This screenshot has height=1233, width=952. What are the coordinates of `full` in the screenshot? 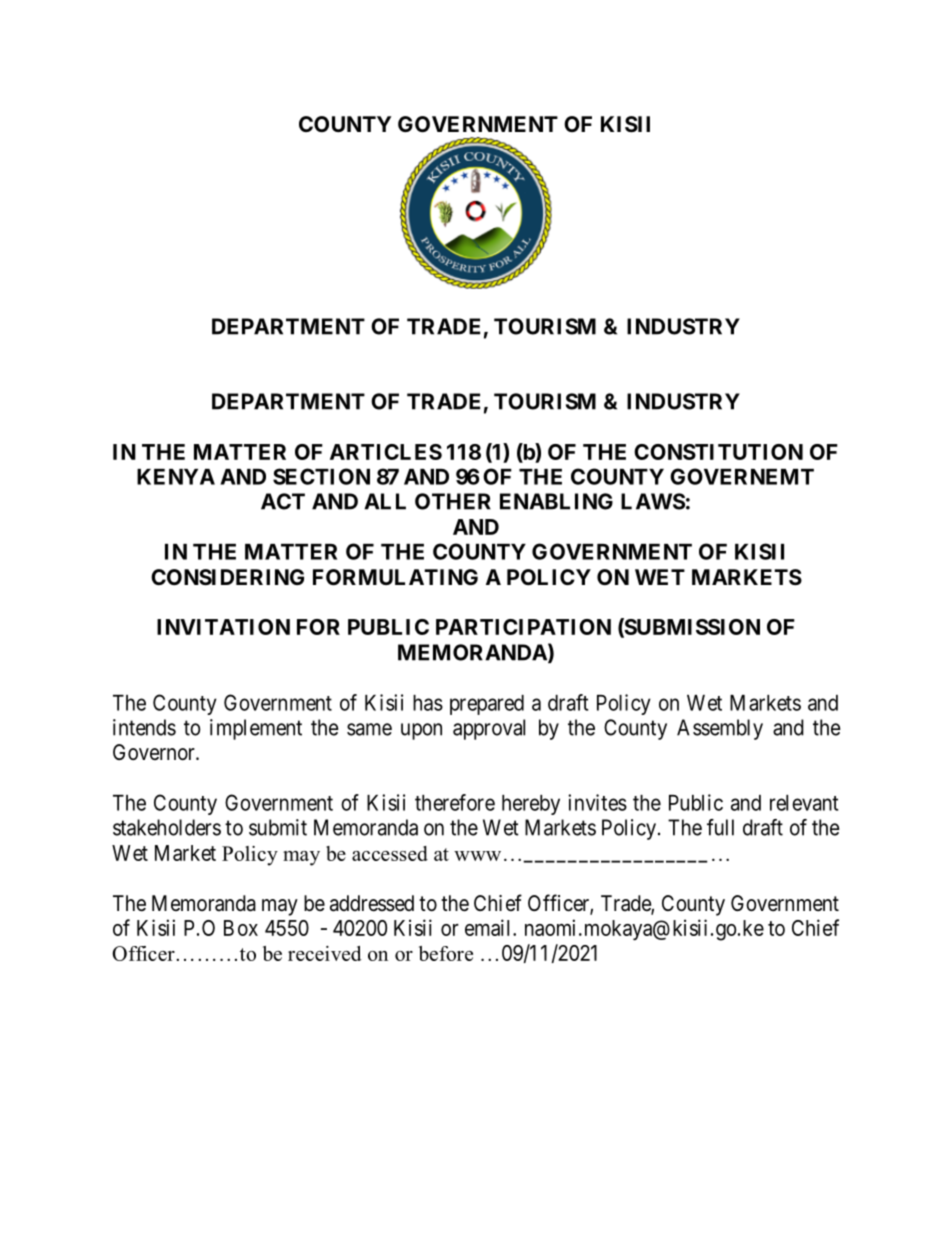 It's located at (720, 827).
